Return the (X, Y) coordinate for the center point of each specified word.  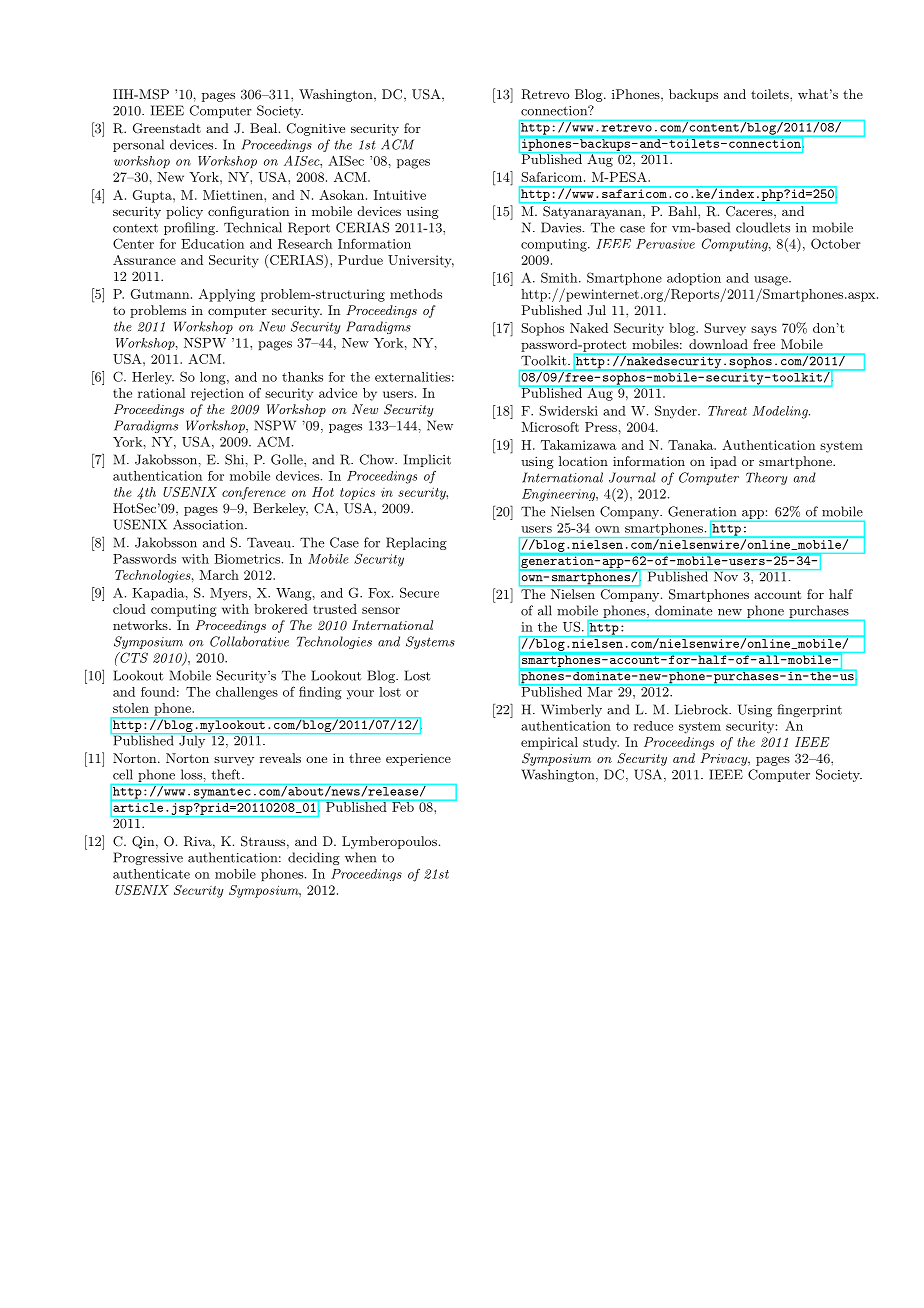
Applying (227, 295)
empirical (549, 743)
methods (416, 294)
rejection (217, 394)
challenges (247, 693)
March (219, 575)
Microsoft (550, 427)
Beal (263, 128)
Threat (727, 411)
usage (772, 281)
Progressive (148, 858)
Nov (725, 575)
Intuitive (400, 195)
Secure (419, 592)
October (836, 243)
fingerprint (809, 710)
